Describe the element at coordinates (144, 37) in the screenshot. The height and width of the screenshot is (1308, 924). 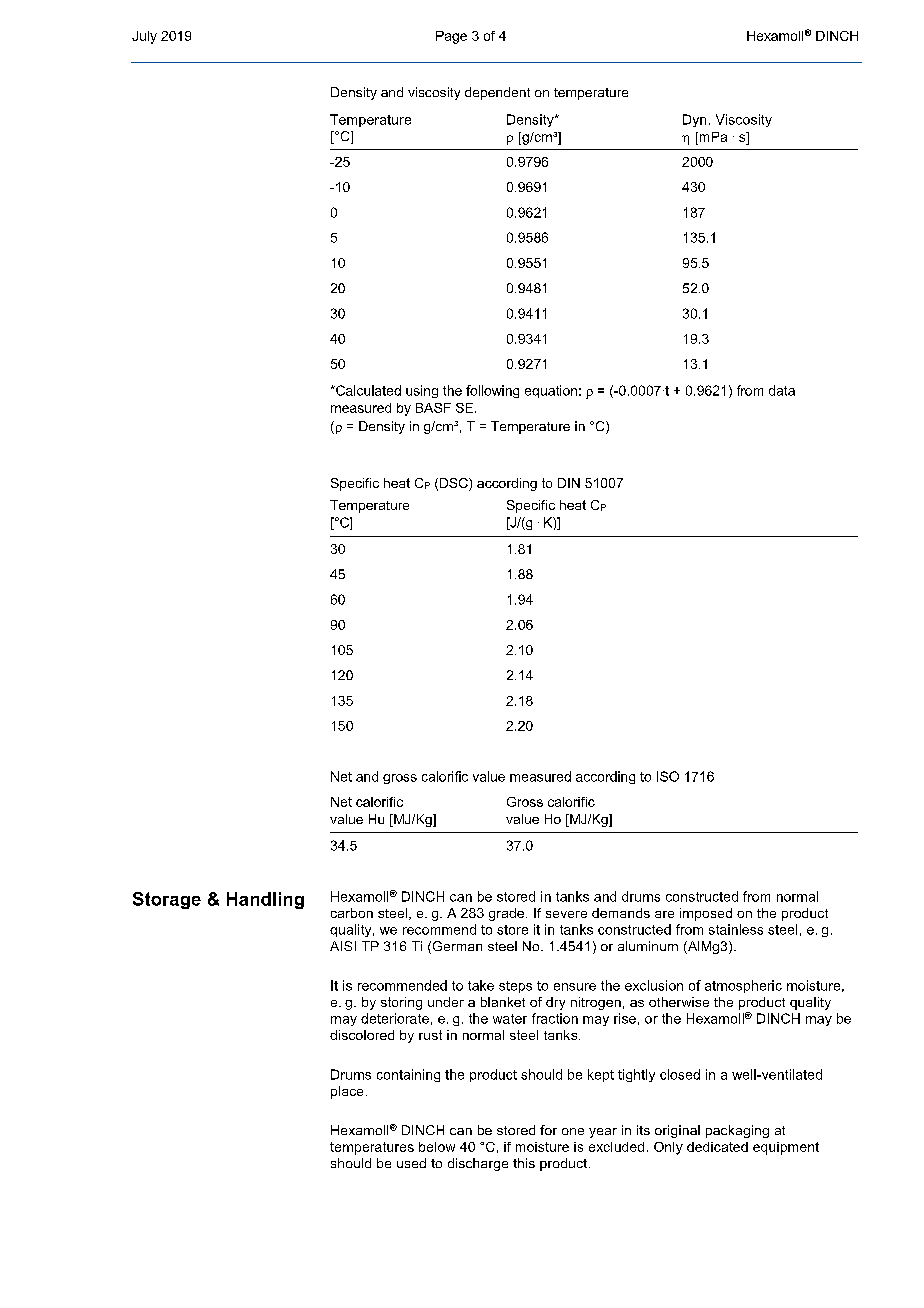
I see `July` at that location.
